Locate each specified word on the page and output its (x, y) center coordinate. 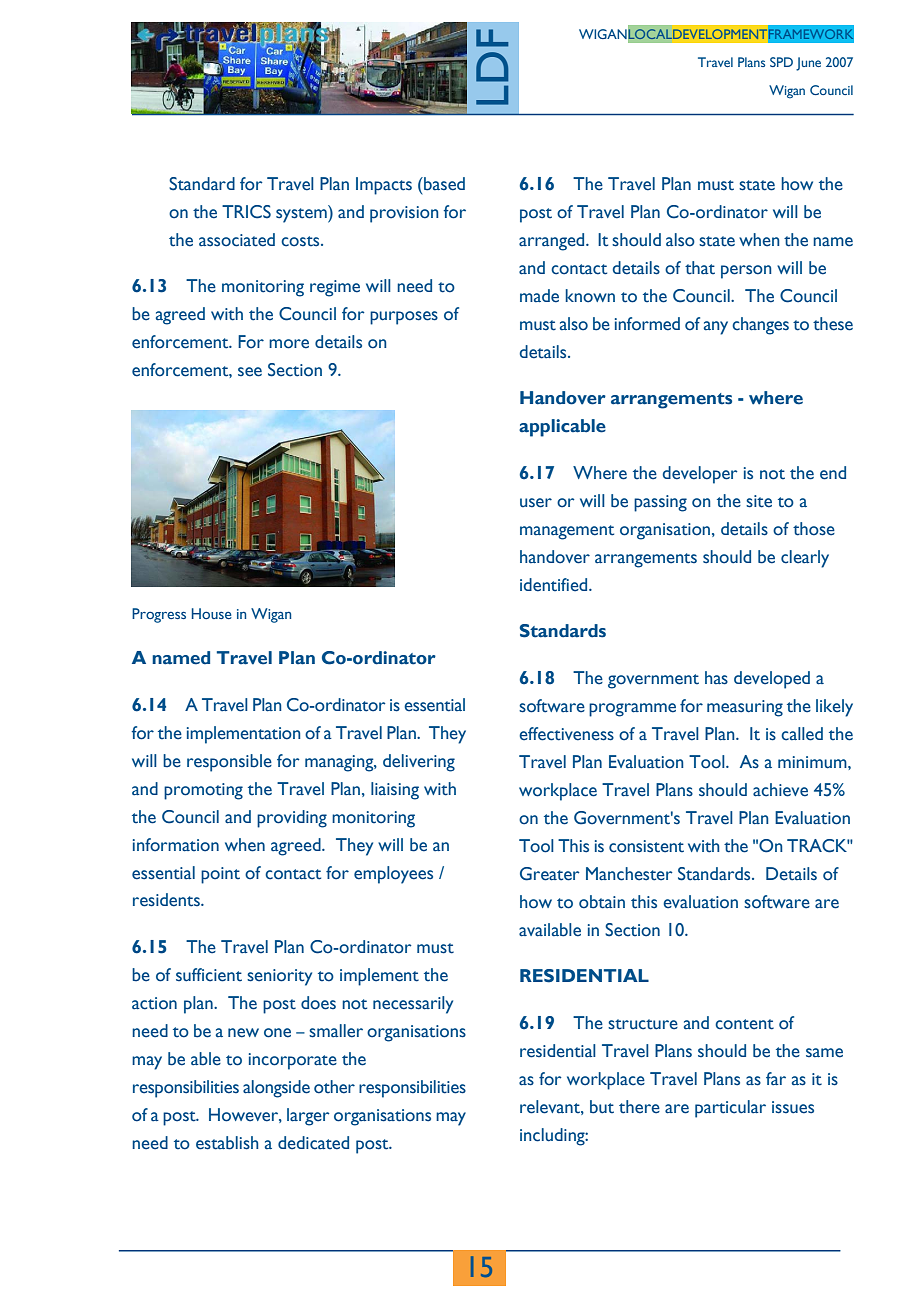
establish (227, 1143)
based (443, 184)
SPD (781, 62)
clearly (805, 559)
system (302, 214)
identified (555, 585)
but (602, 1107)
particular (730, 1109)
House (212, 613)
